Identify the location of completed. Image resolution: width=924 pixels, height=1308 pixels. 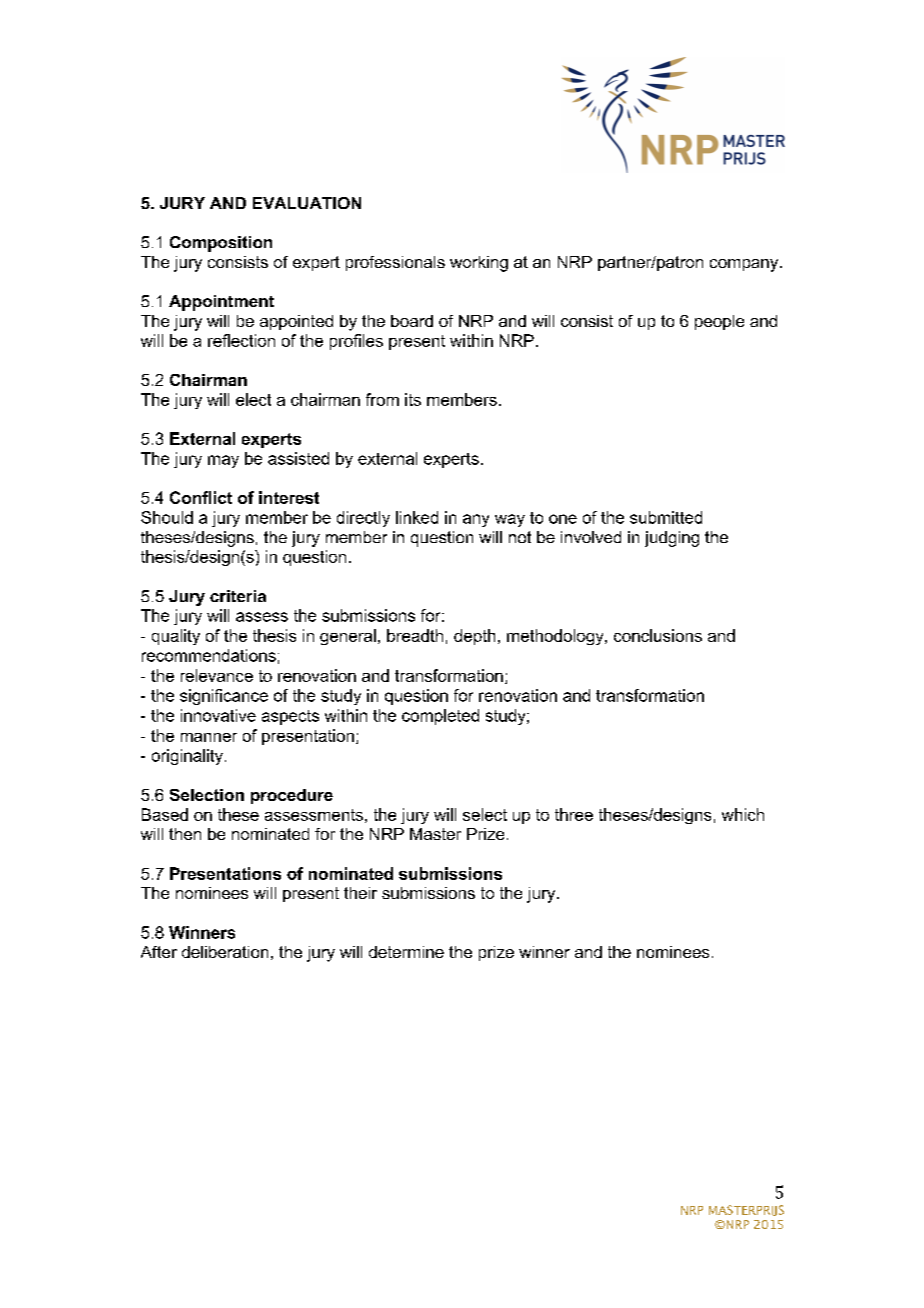
(440, 717).
